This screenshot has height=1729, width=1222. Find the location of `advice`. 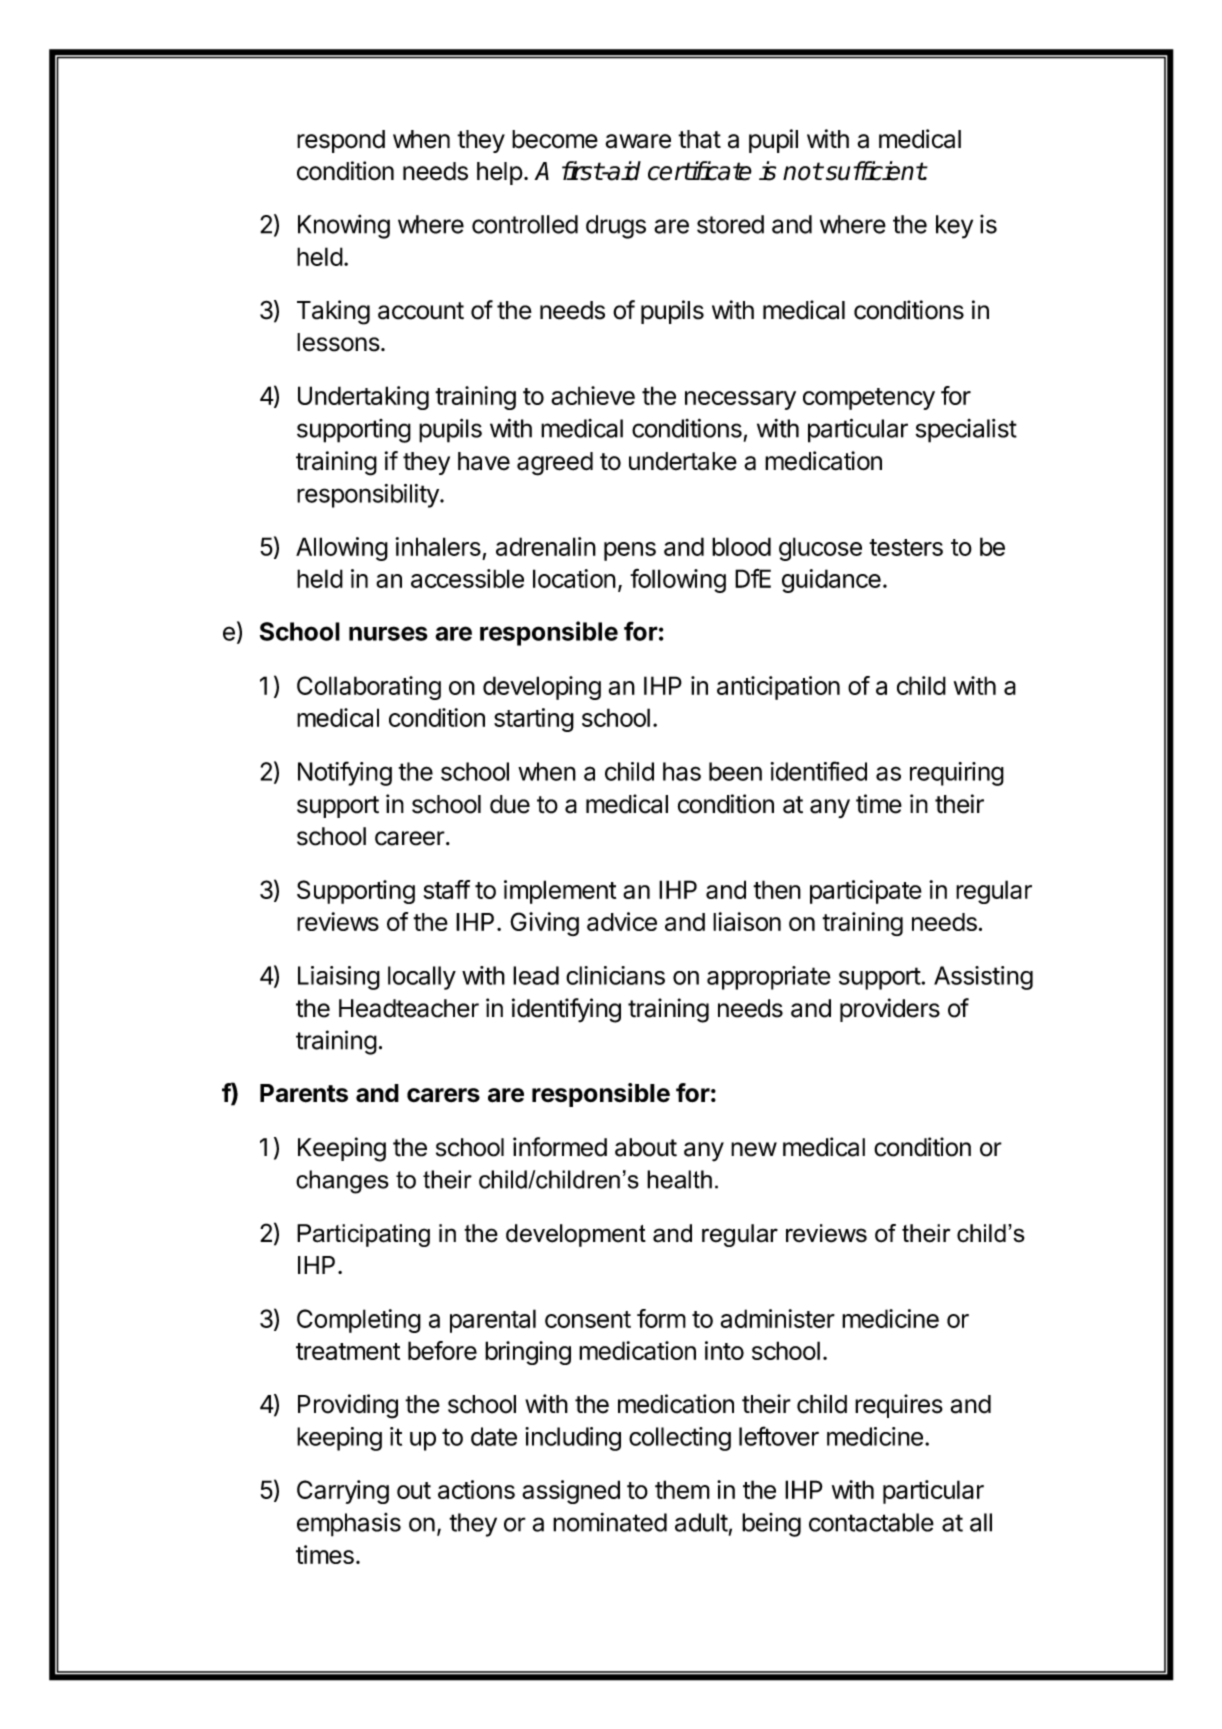

advice is located at coordinates (622, 921).
